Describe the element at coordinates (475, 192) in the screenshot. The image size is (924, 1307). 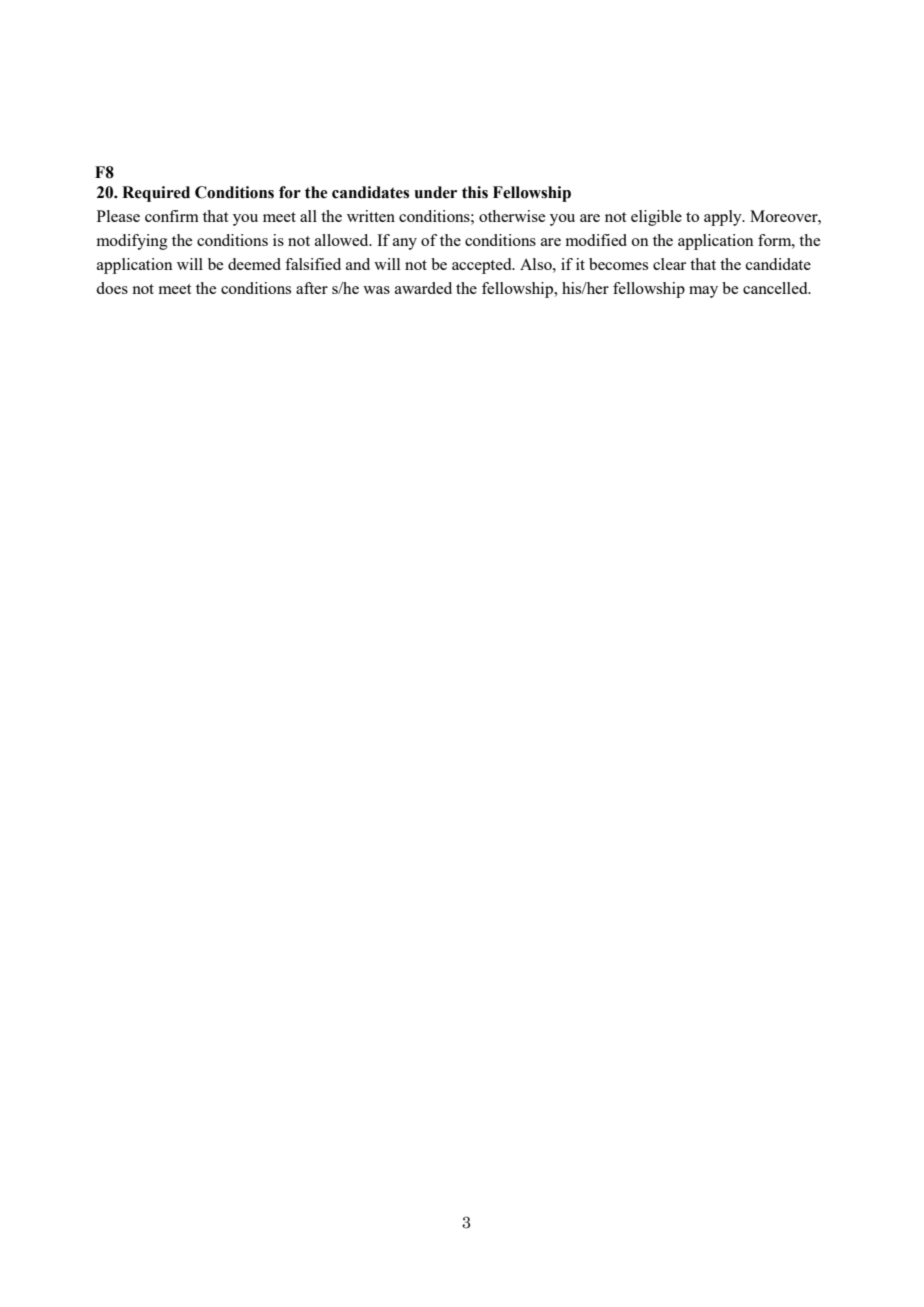
I see `this` at that location.
